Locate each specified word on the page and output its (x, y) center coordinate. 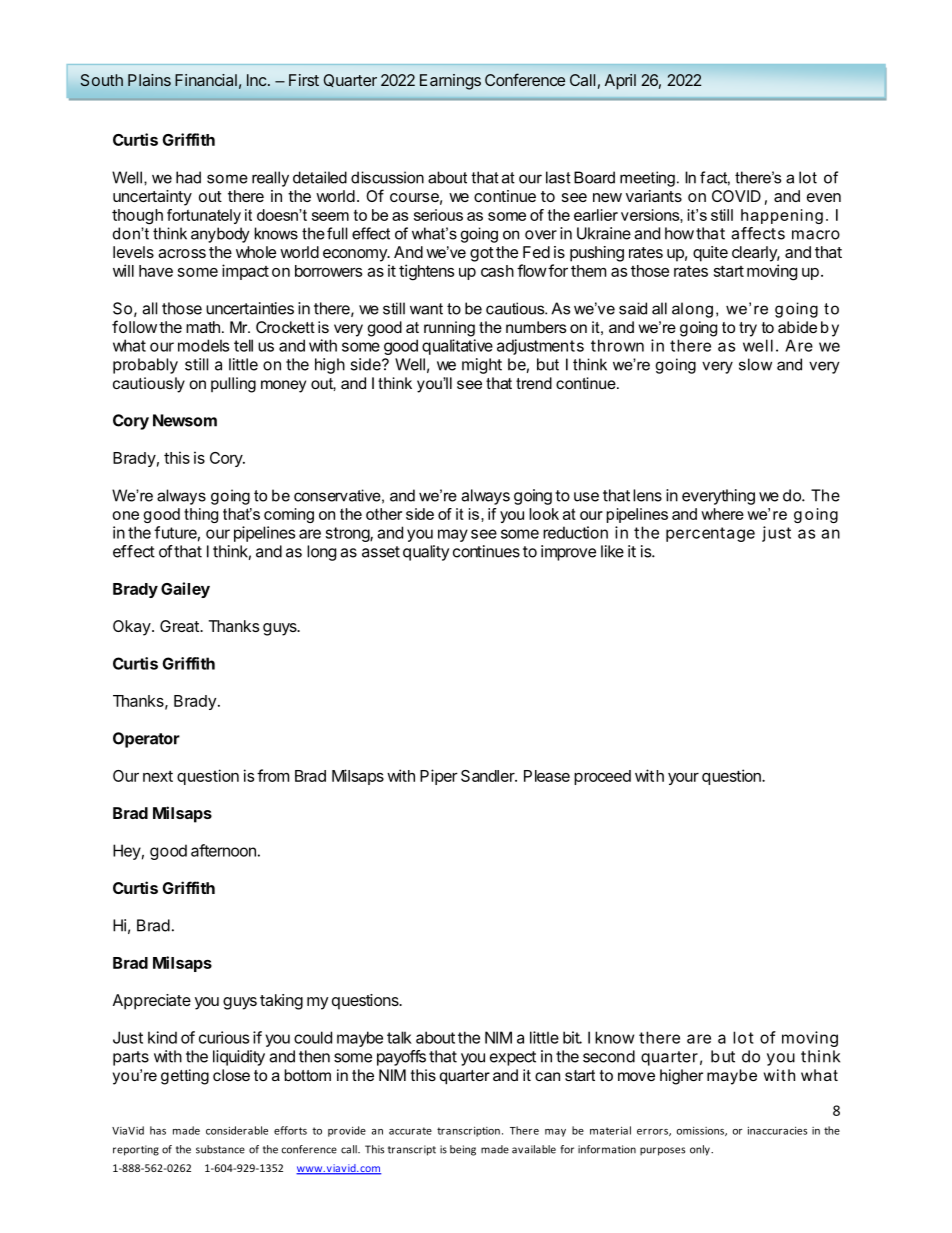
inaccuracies (777, 1130)
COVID (736, 196)
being (463, 1150)
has (158, 1130)
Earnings (450, 82)
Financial (206, 80)
